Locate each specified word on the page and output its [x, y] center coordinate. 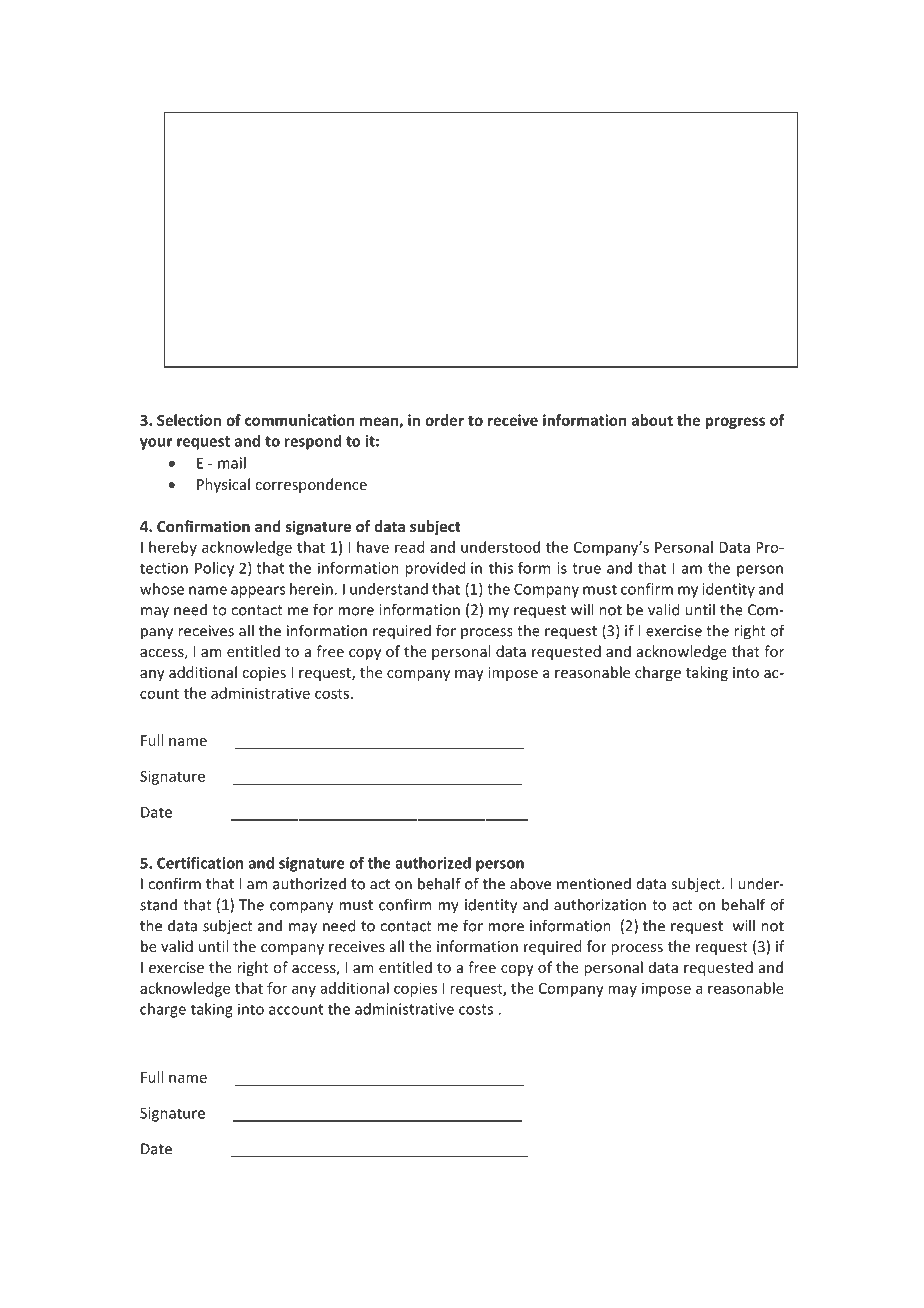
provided [435, 569]
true [586, 568]
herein [311, 589]
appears [258, 592]
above [530, 883]
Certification [200, 863]
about [652, 420]
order [444, 420]
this [501, 568]
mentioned [594, 884]
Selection [189, 420]
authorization [600, 904]
